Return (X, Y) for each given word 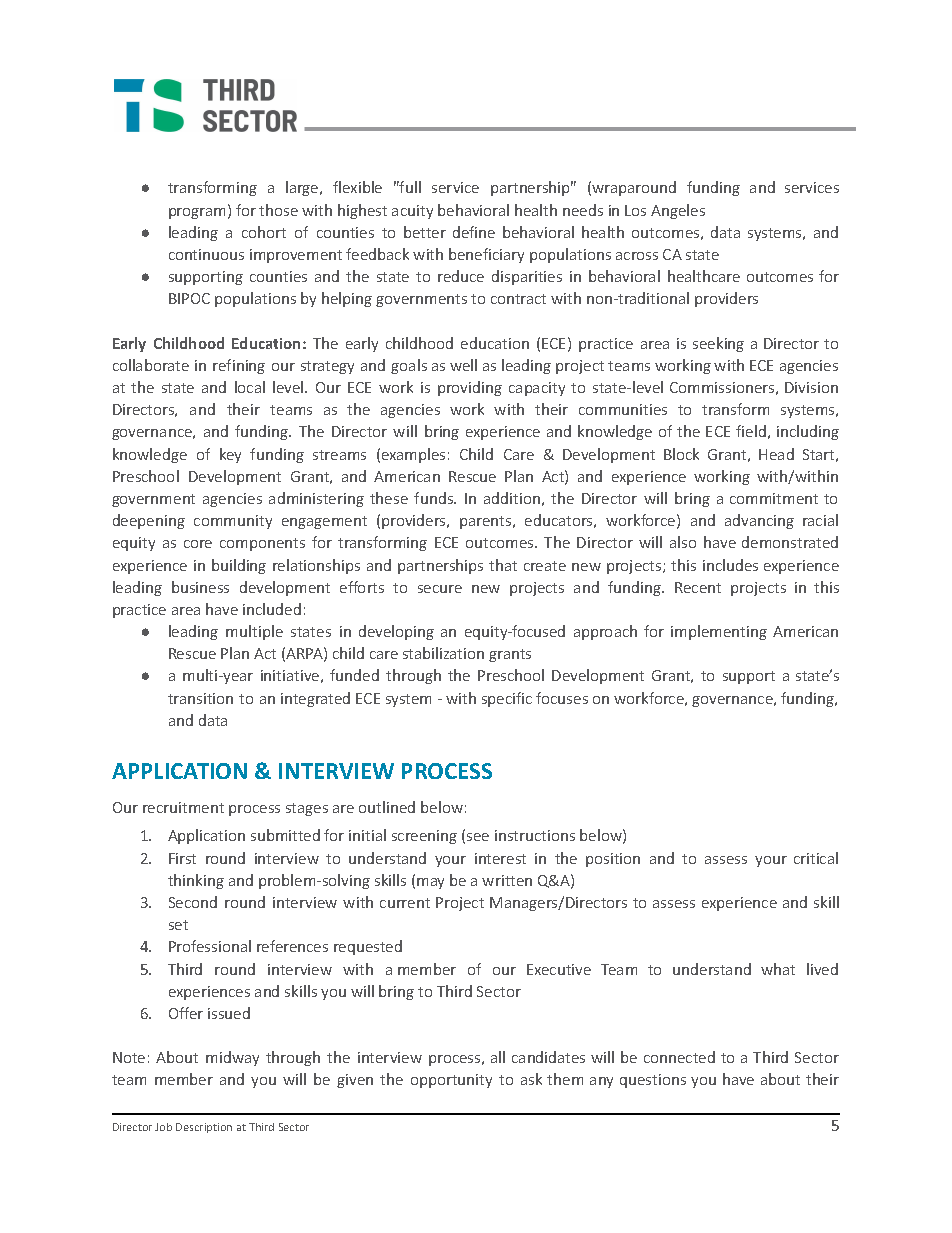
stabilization (443, 653)
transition (200, 698)
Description (204, 1128)
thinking (196, 881)
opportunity (451, 1081)
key (230, 455)
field (751, 431)
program (197, 213)
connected (679, 1057)
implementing (719, 632)
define (474, 232)
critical (816, 858)
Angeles (678, 211)
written (507, 880)
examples (413, 455)
